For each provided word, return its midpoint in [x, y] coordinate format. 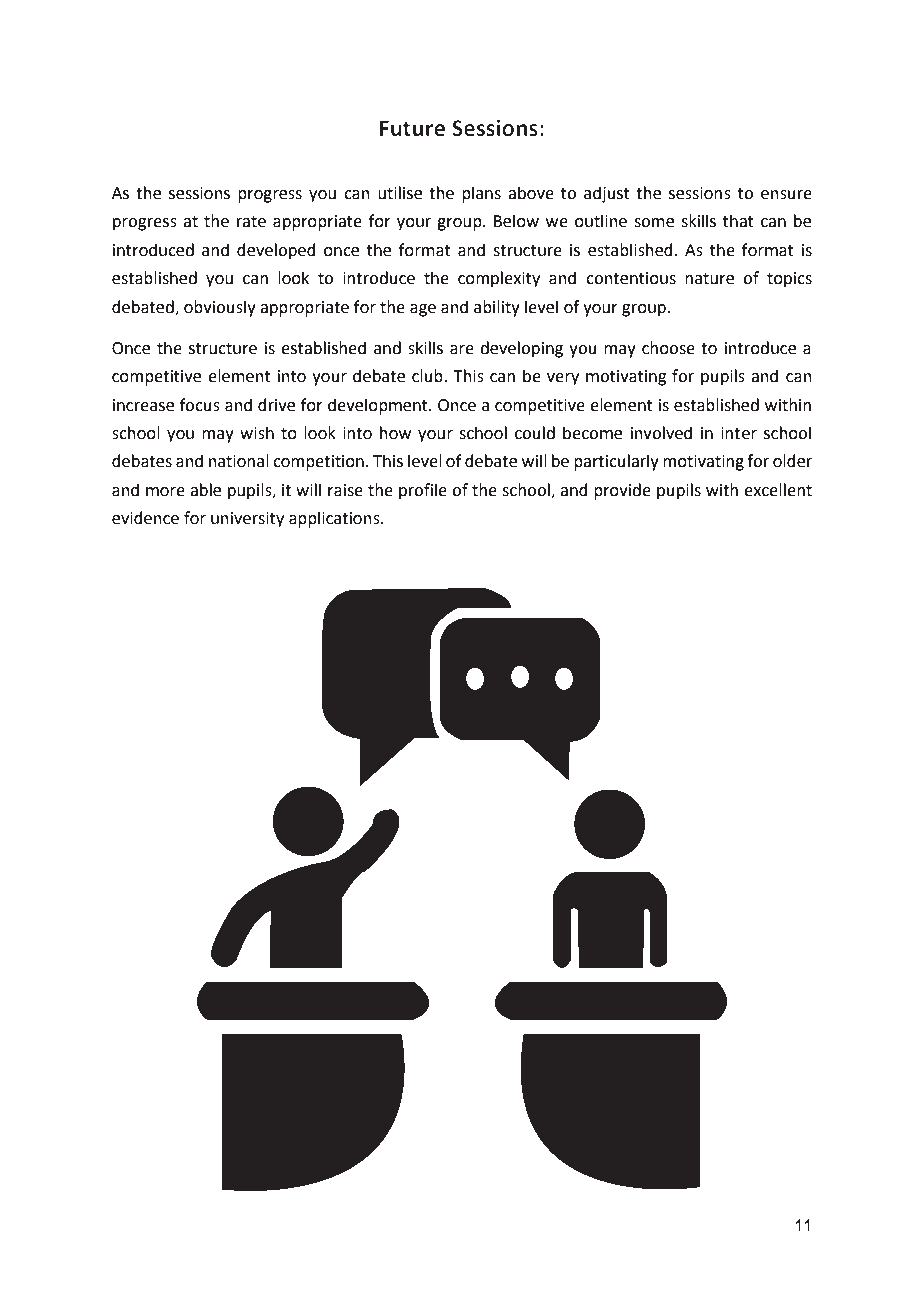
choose [668, 348]
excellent [778, 490]
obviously [220, 308]
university [247, 520]
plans [481, 194]
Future [412, 128]
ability [497, 308]
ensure [786, 195]
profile [423, 491]
